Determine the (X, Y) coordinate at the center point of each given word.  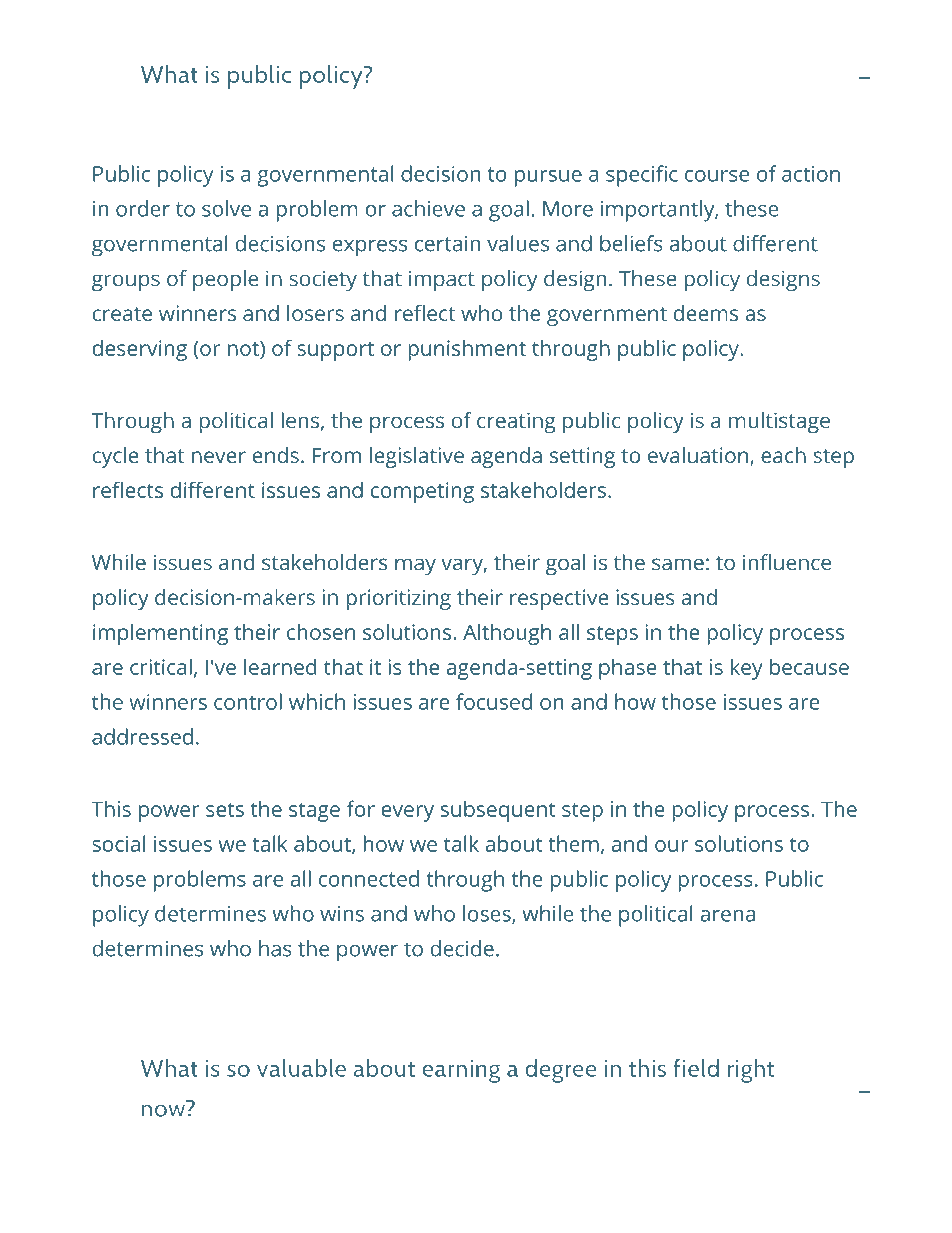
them (573, 843)
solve (226, 208)
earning (461, 1071)
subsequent (498, 811)
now (164, 1109)
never (219, 457)
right (751, 1070)
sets (225, 810)
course (717, 176)
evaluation (698, 455)
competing (422, 492)
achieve (428, 208)
